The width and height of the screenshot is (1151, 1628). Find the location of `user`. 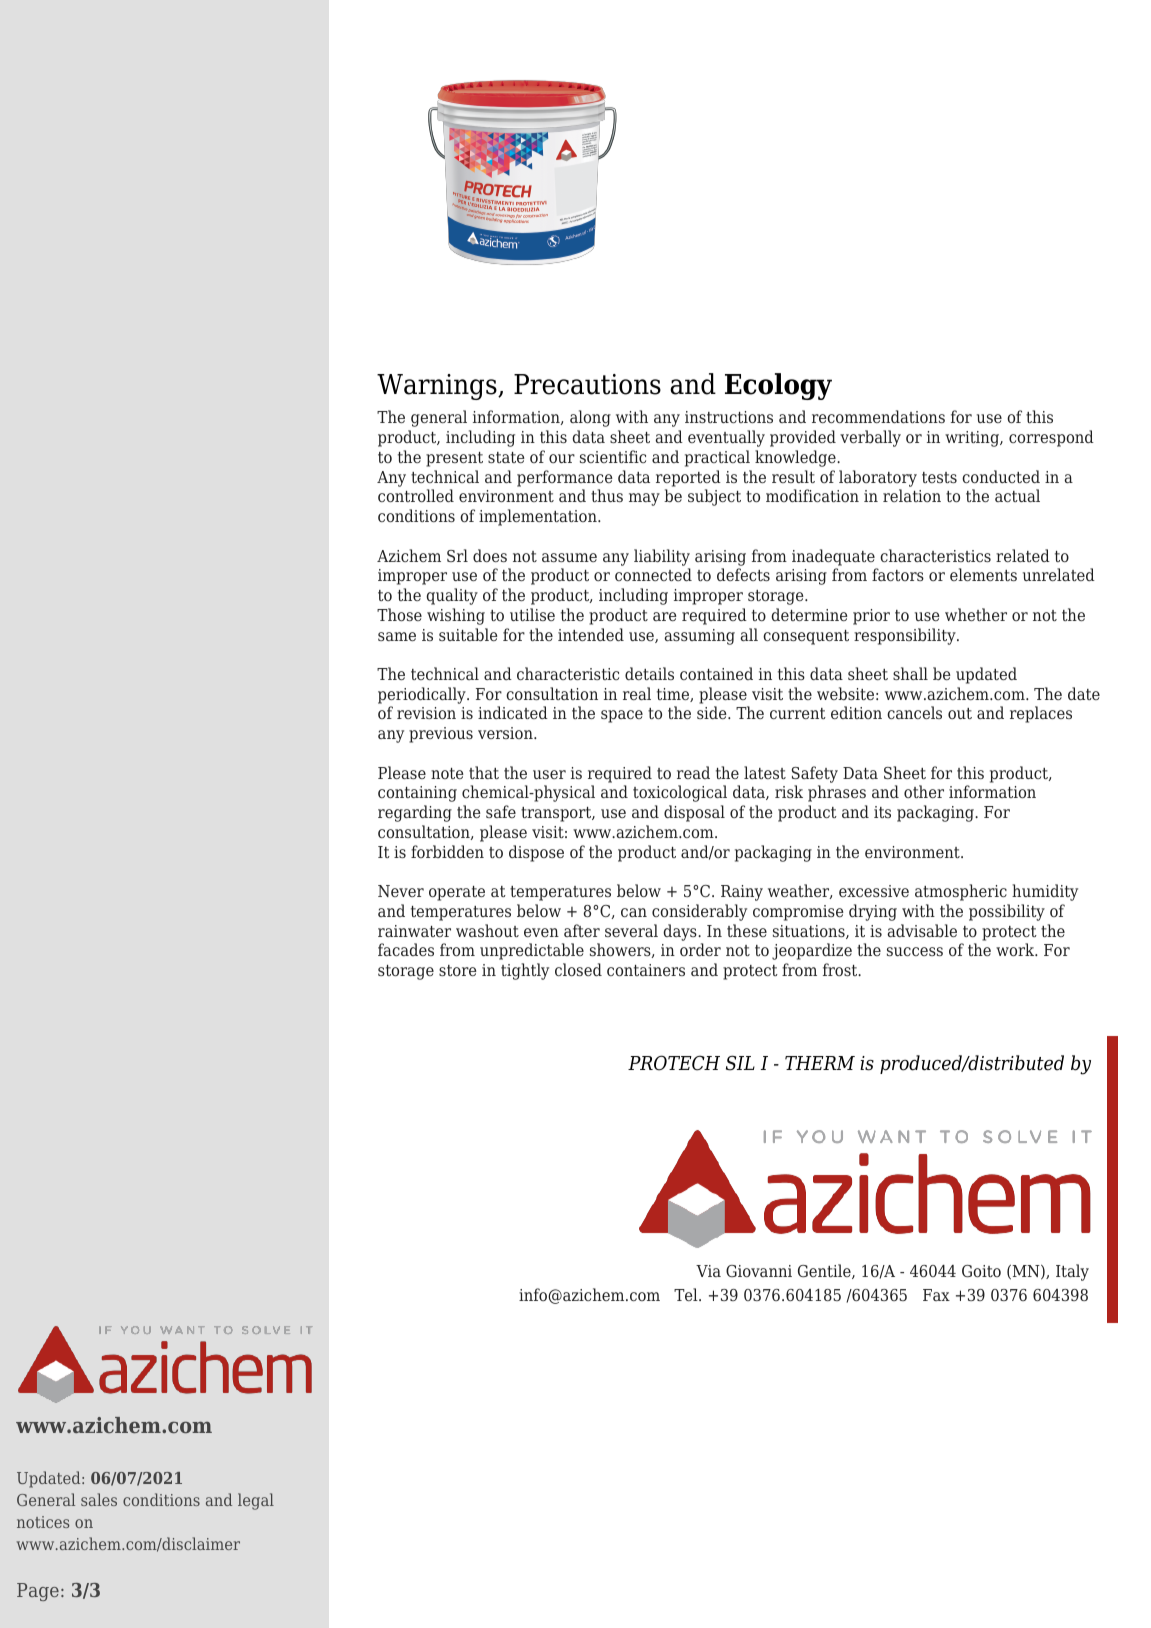

user is located at coordinates (549, 774).
